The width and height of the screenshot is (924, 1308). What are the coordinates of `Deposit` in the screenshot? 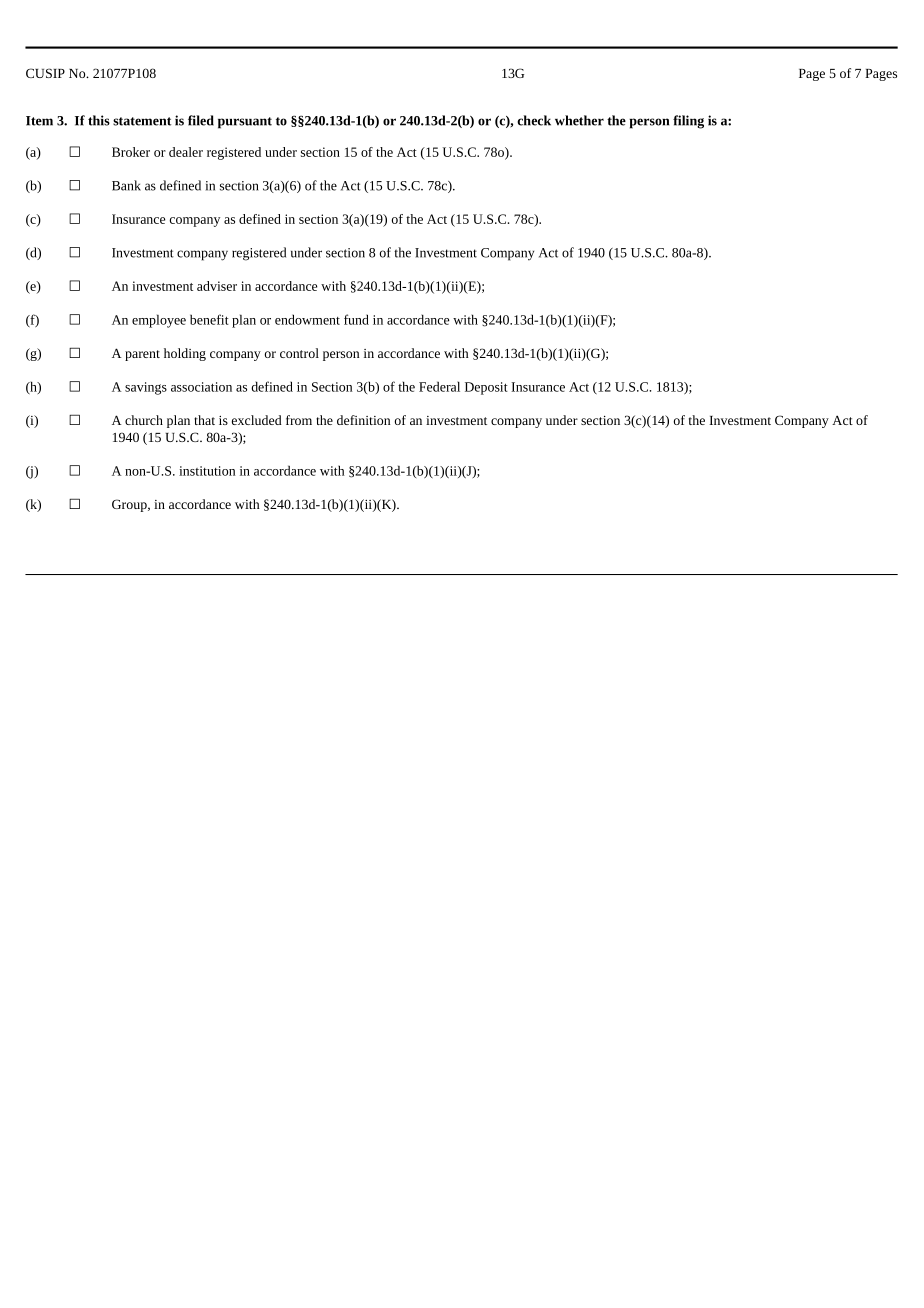 It's located at (486, 388).
